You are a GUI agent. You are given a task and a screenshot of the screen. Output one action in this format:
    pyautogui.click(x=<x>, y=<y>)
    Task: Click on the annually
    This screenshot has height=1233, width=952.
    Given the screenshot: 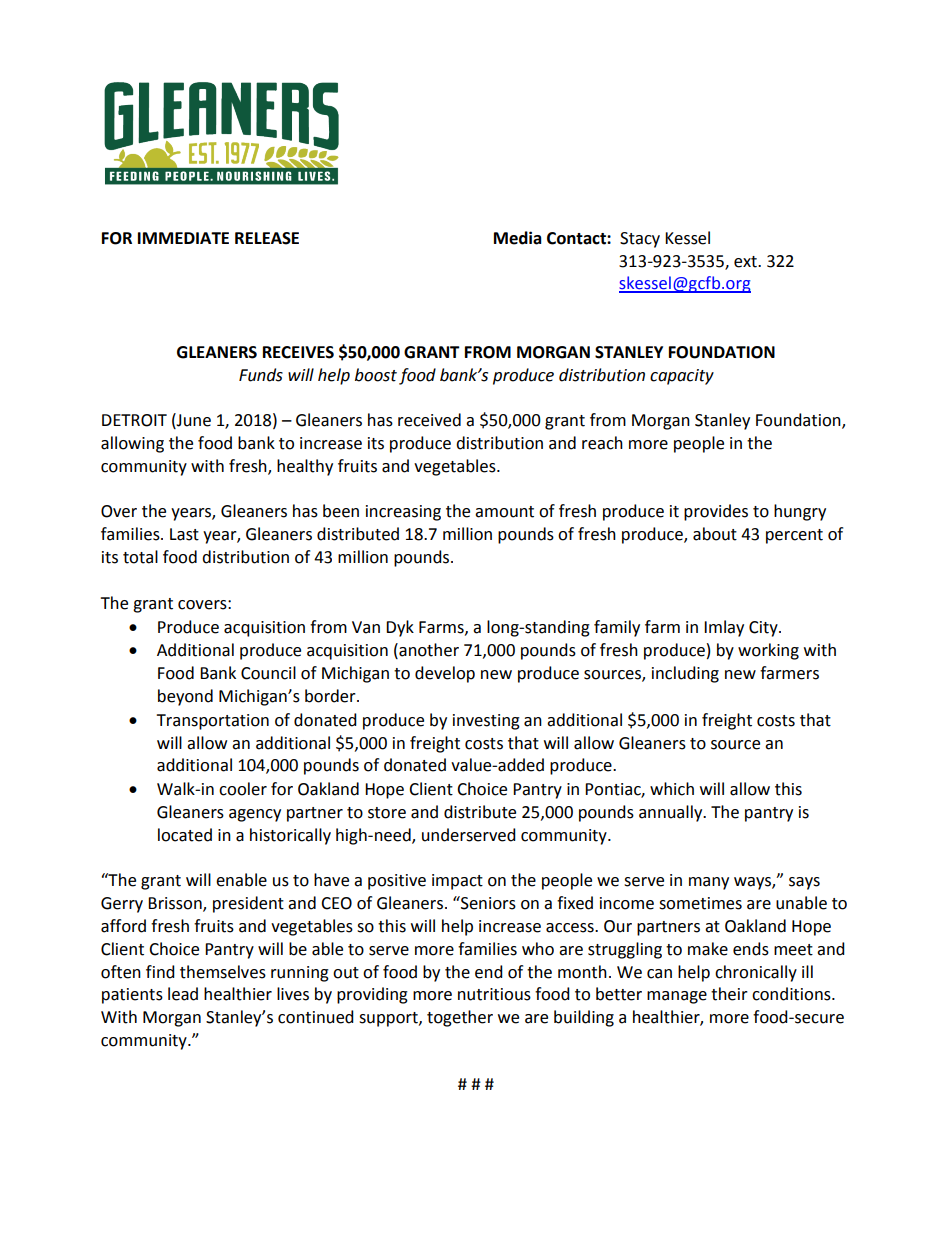 What is the action you would take?
    pyautogui.click(x=672, y=813)
